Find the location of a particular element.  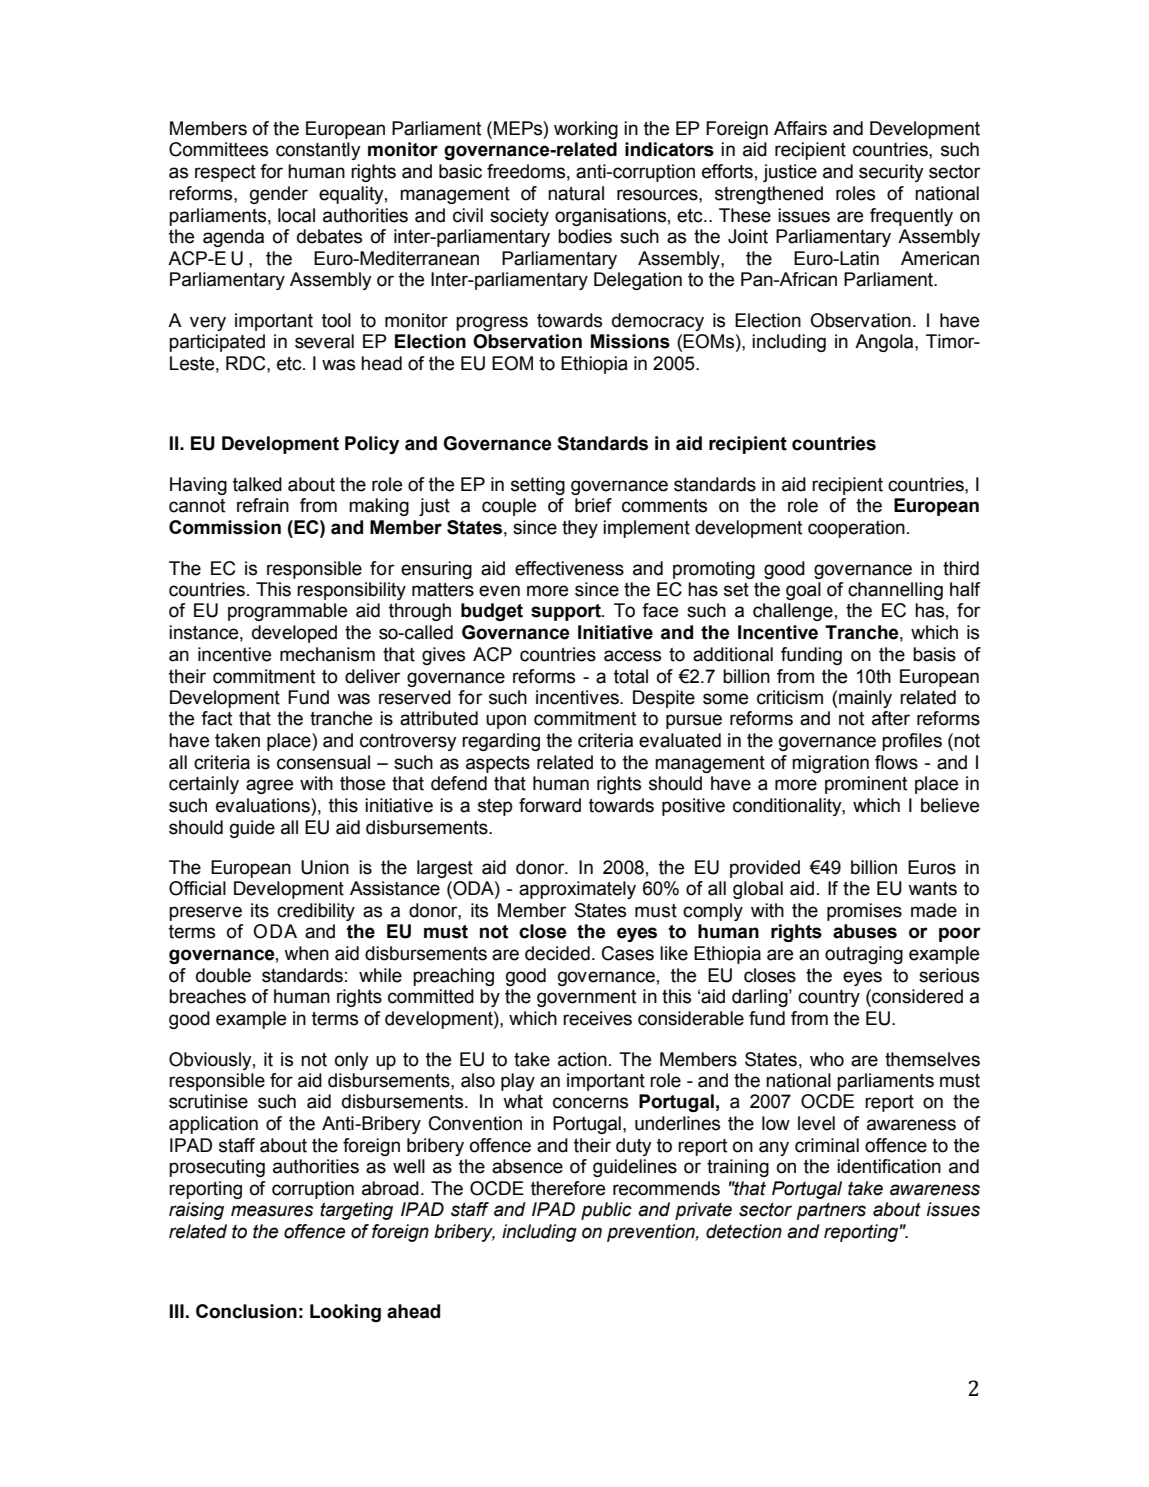

Missions is located at coordinates (630, 341).
